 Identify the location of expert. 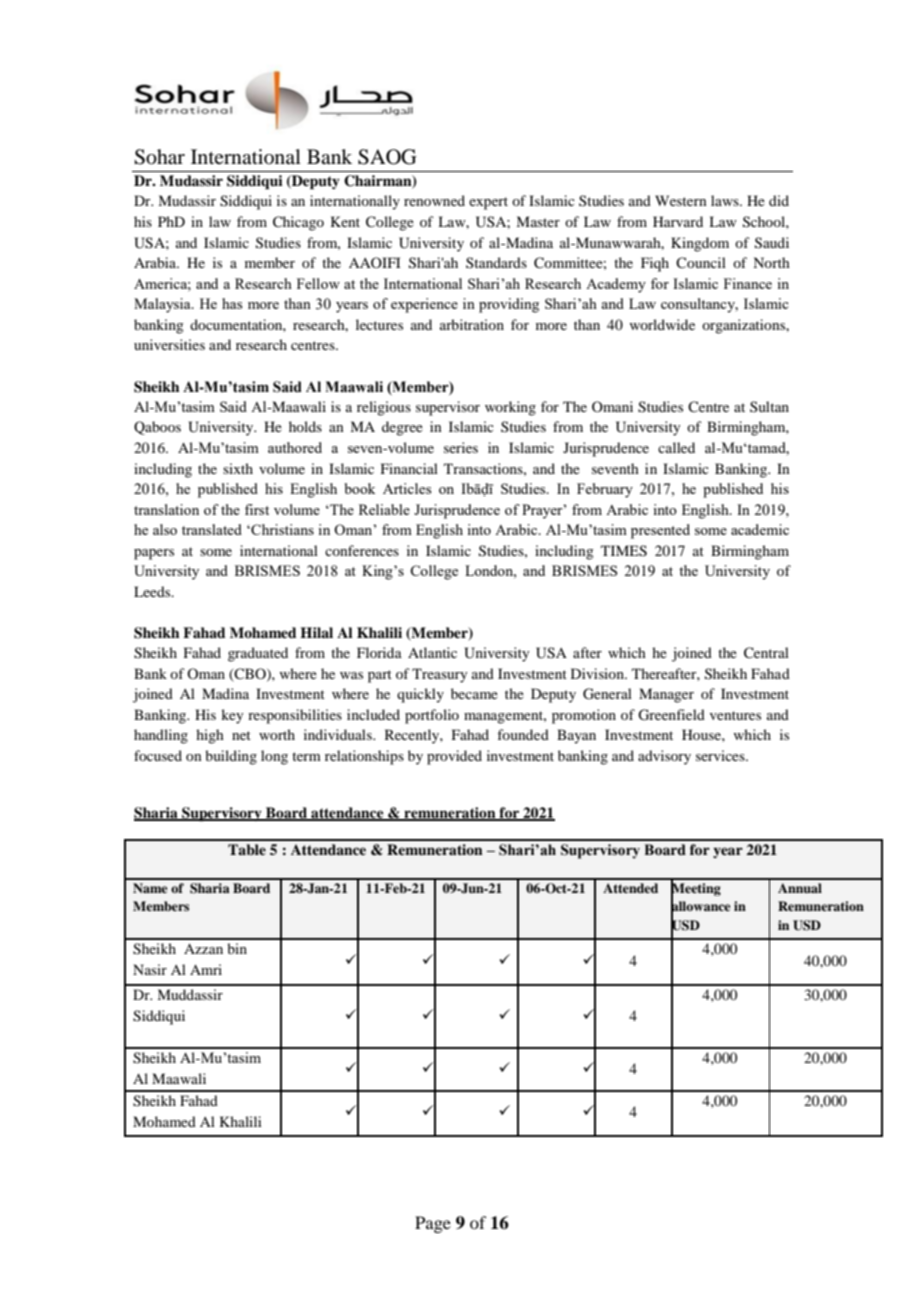
(488, 203).
